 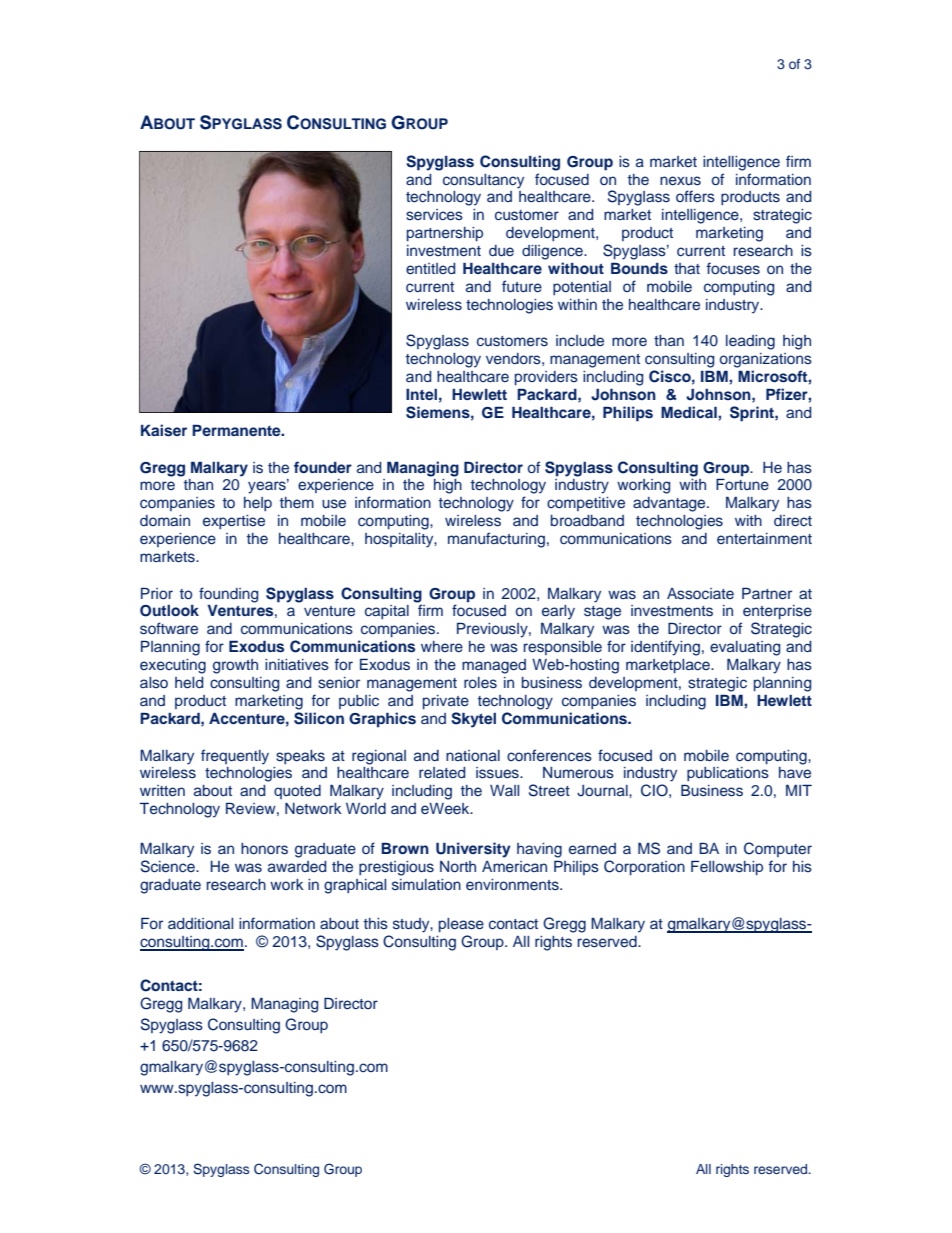 What do you see at coordinates (200, 923) in the screenshot?
I see `additional` at bounding box center [200, 923].
